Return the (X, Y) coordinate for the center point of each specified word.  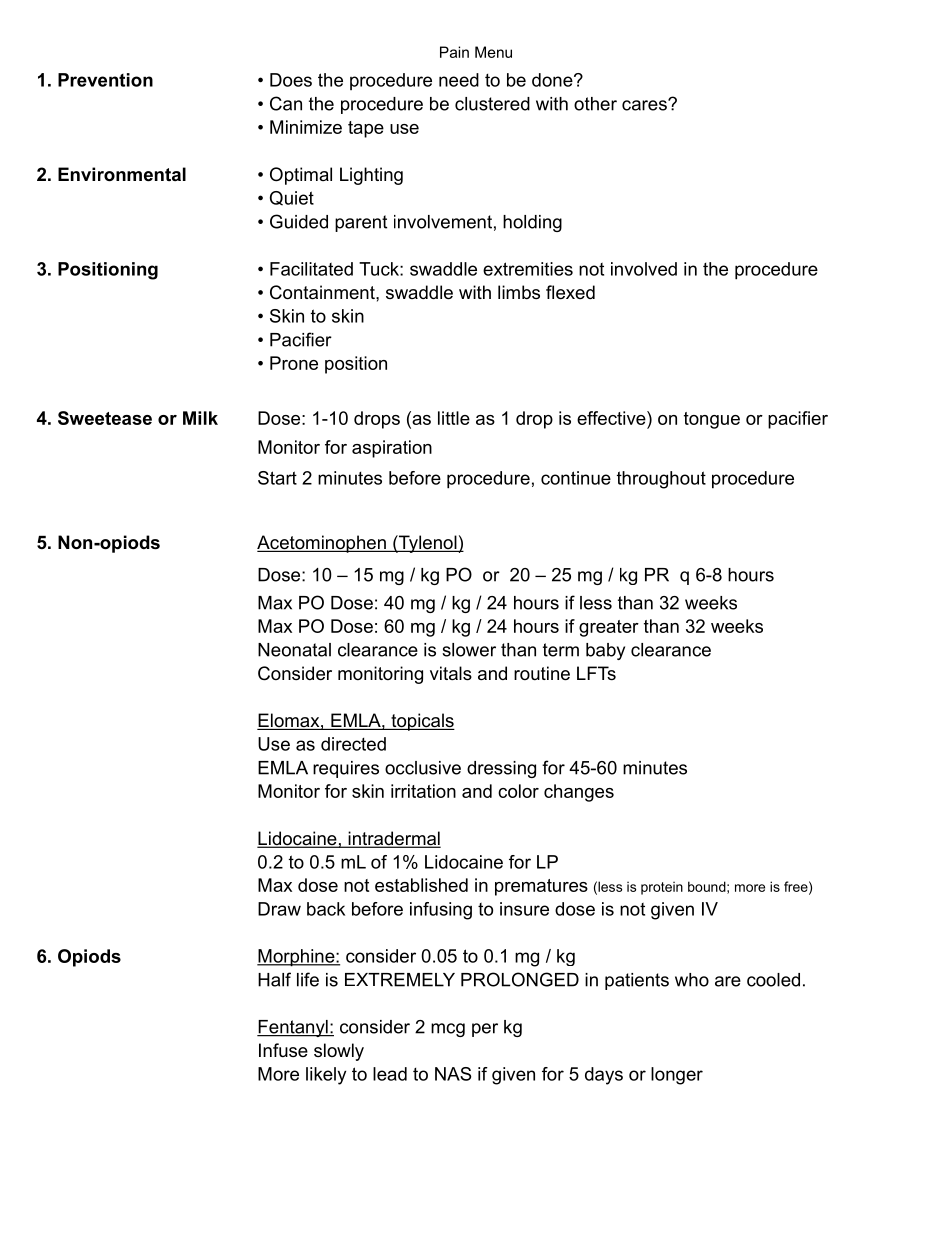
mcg (448, 1030)
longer (677, 1076)
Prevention (105, 80)
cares (645, 105)
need (459, 80)
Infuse (283, 1050)
